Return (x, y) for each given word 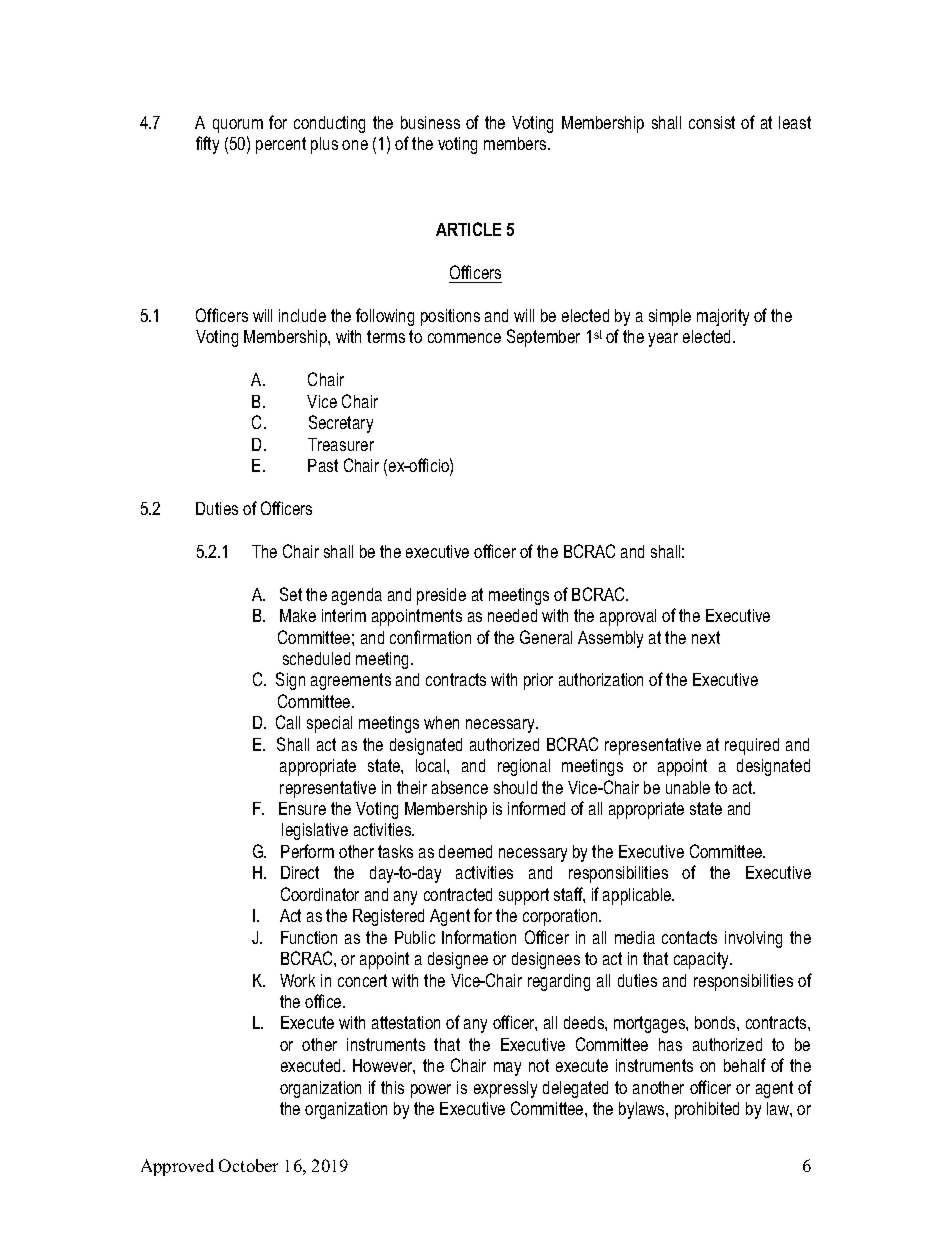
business (430, 122)
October (248, 1165)
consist (712, 122)
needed (512, 615)
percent (281, 145)
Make (298, 615)
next (706, 637)
